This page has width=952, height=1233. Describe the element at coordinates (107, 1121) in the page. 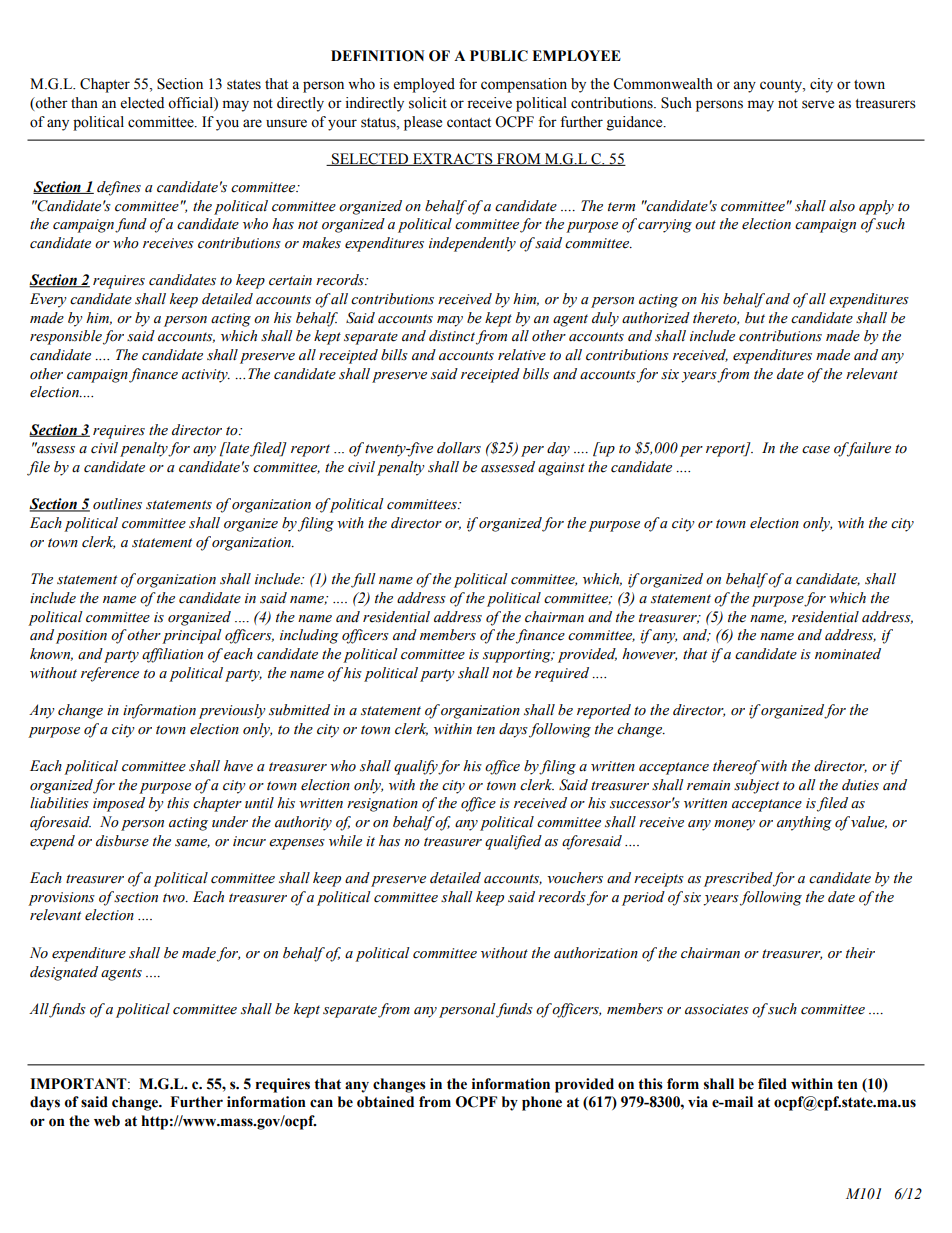

I see `web` at that location.
